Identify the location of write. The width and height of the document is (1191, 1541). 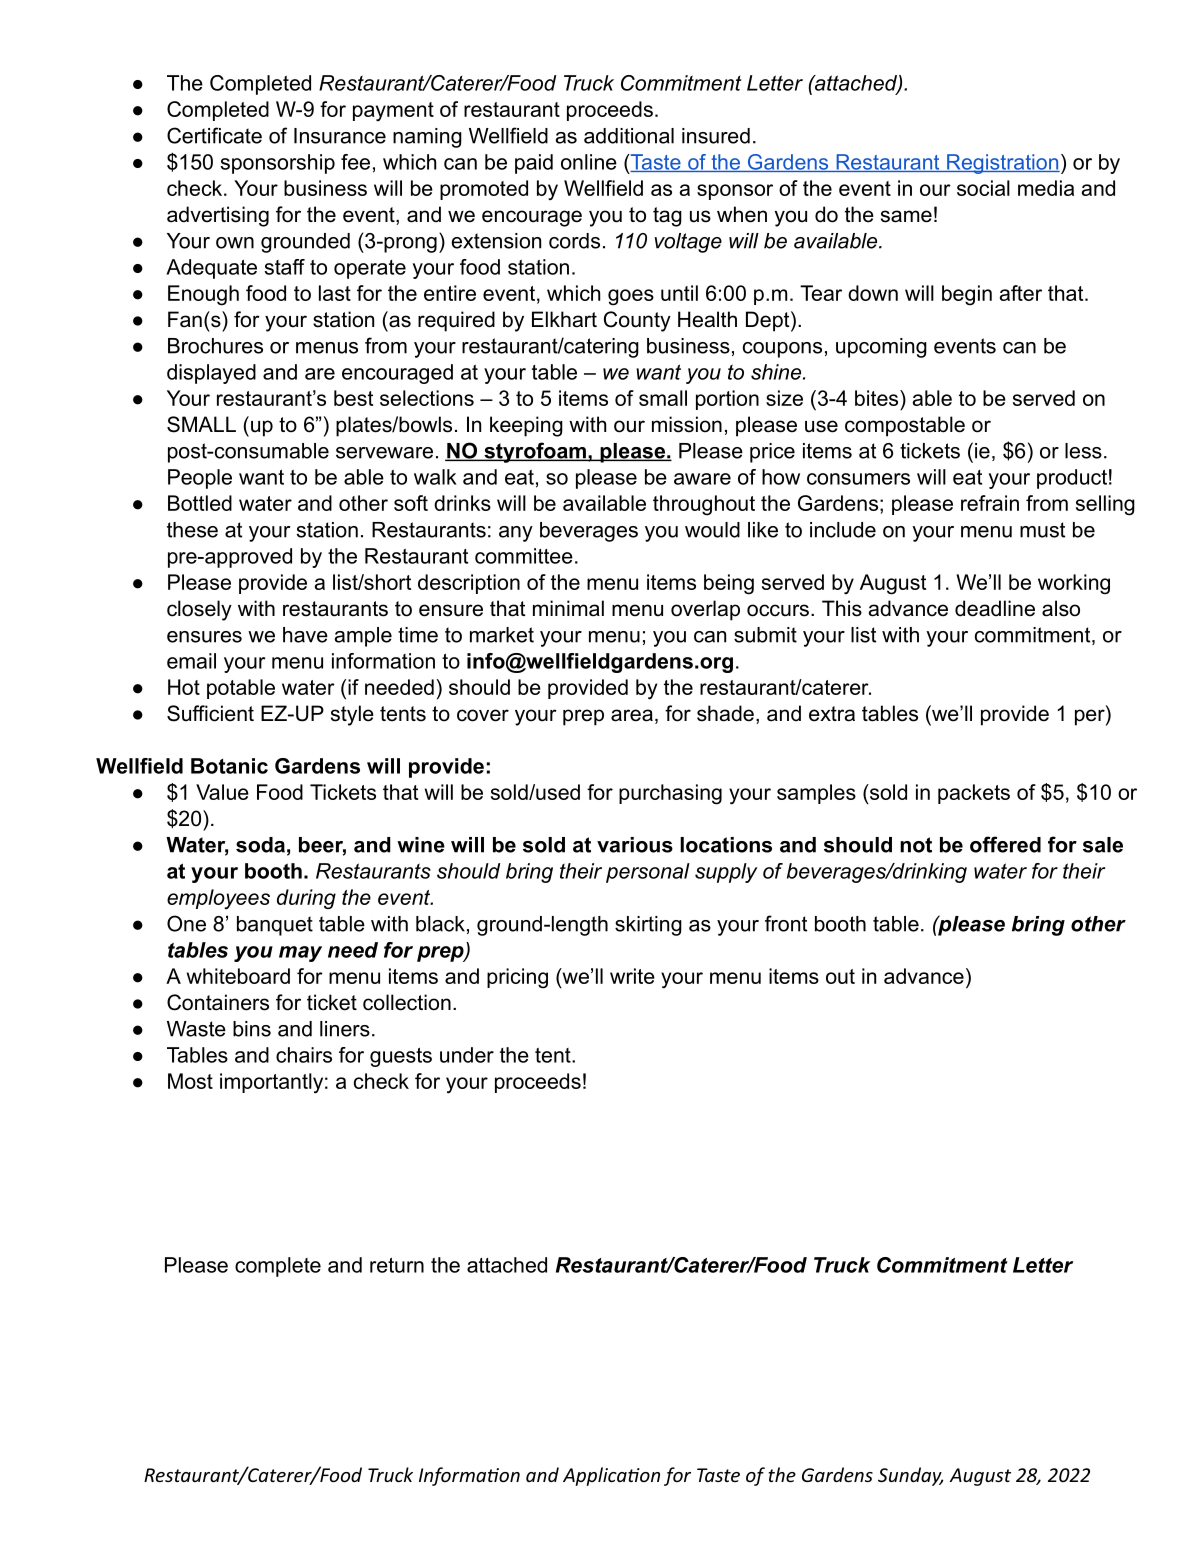
(632, 976).
